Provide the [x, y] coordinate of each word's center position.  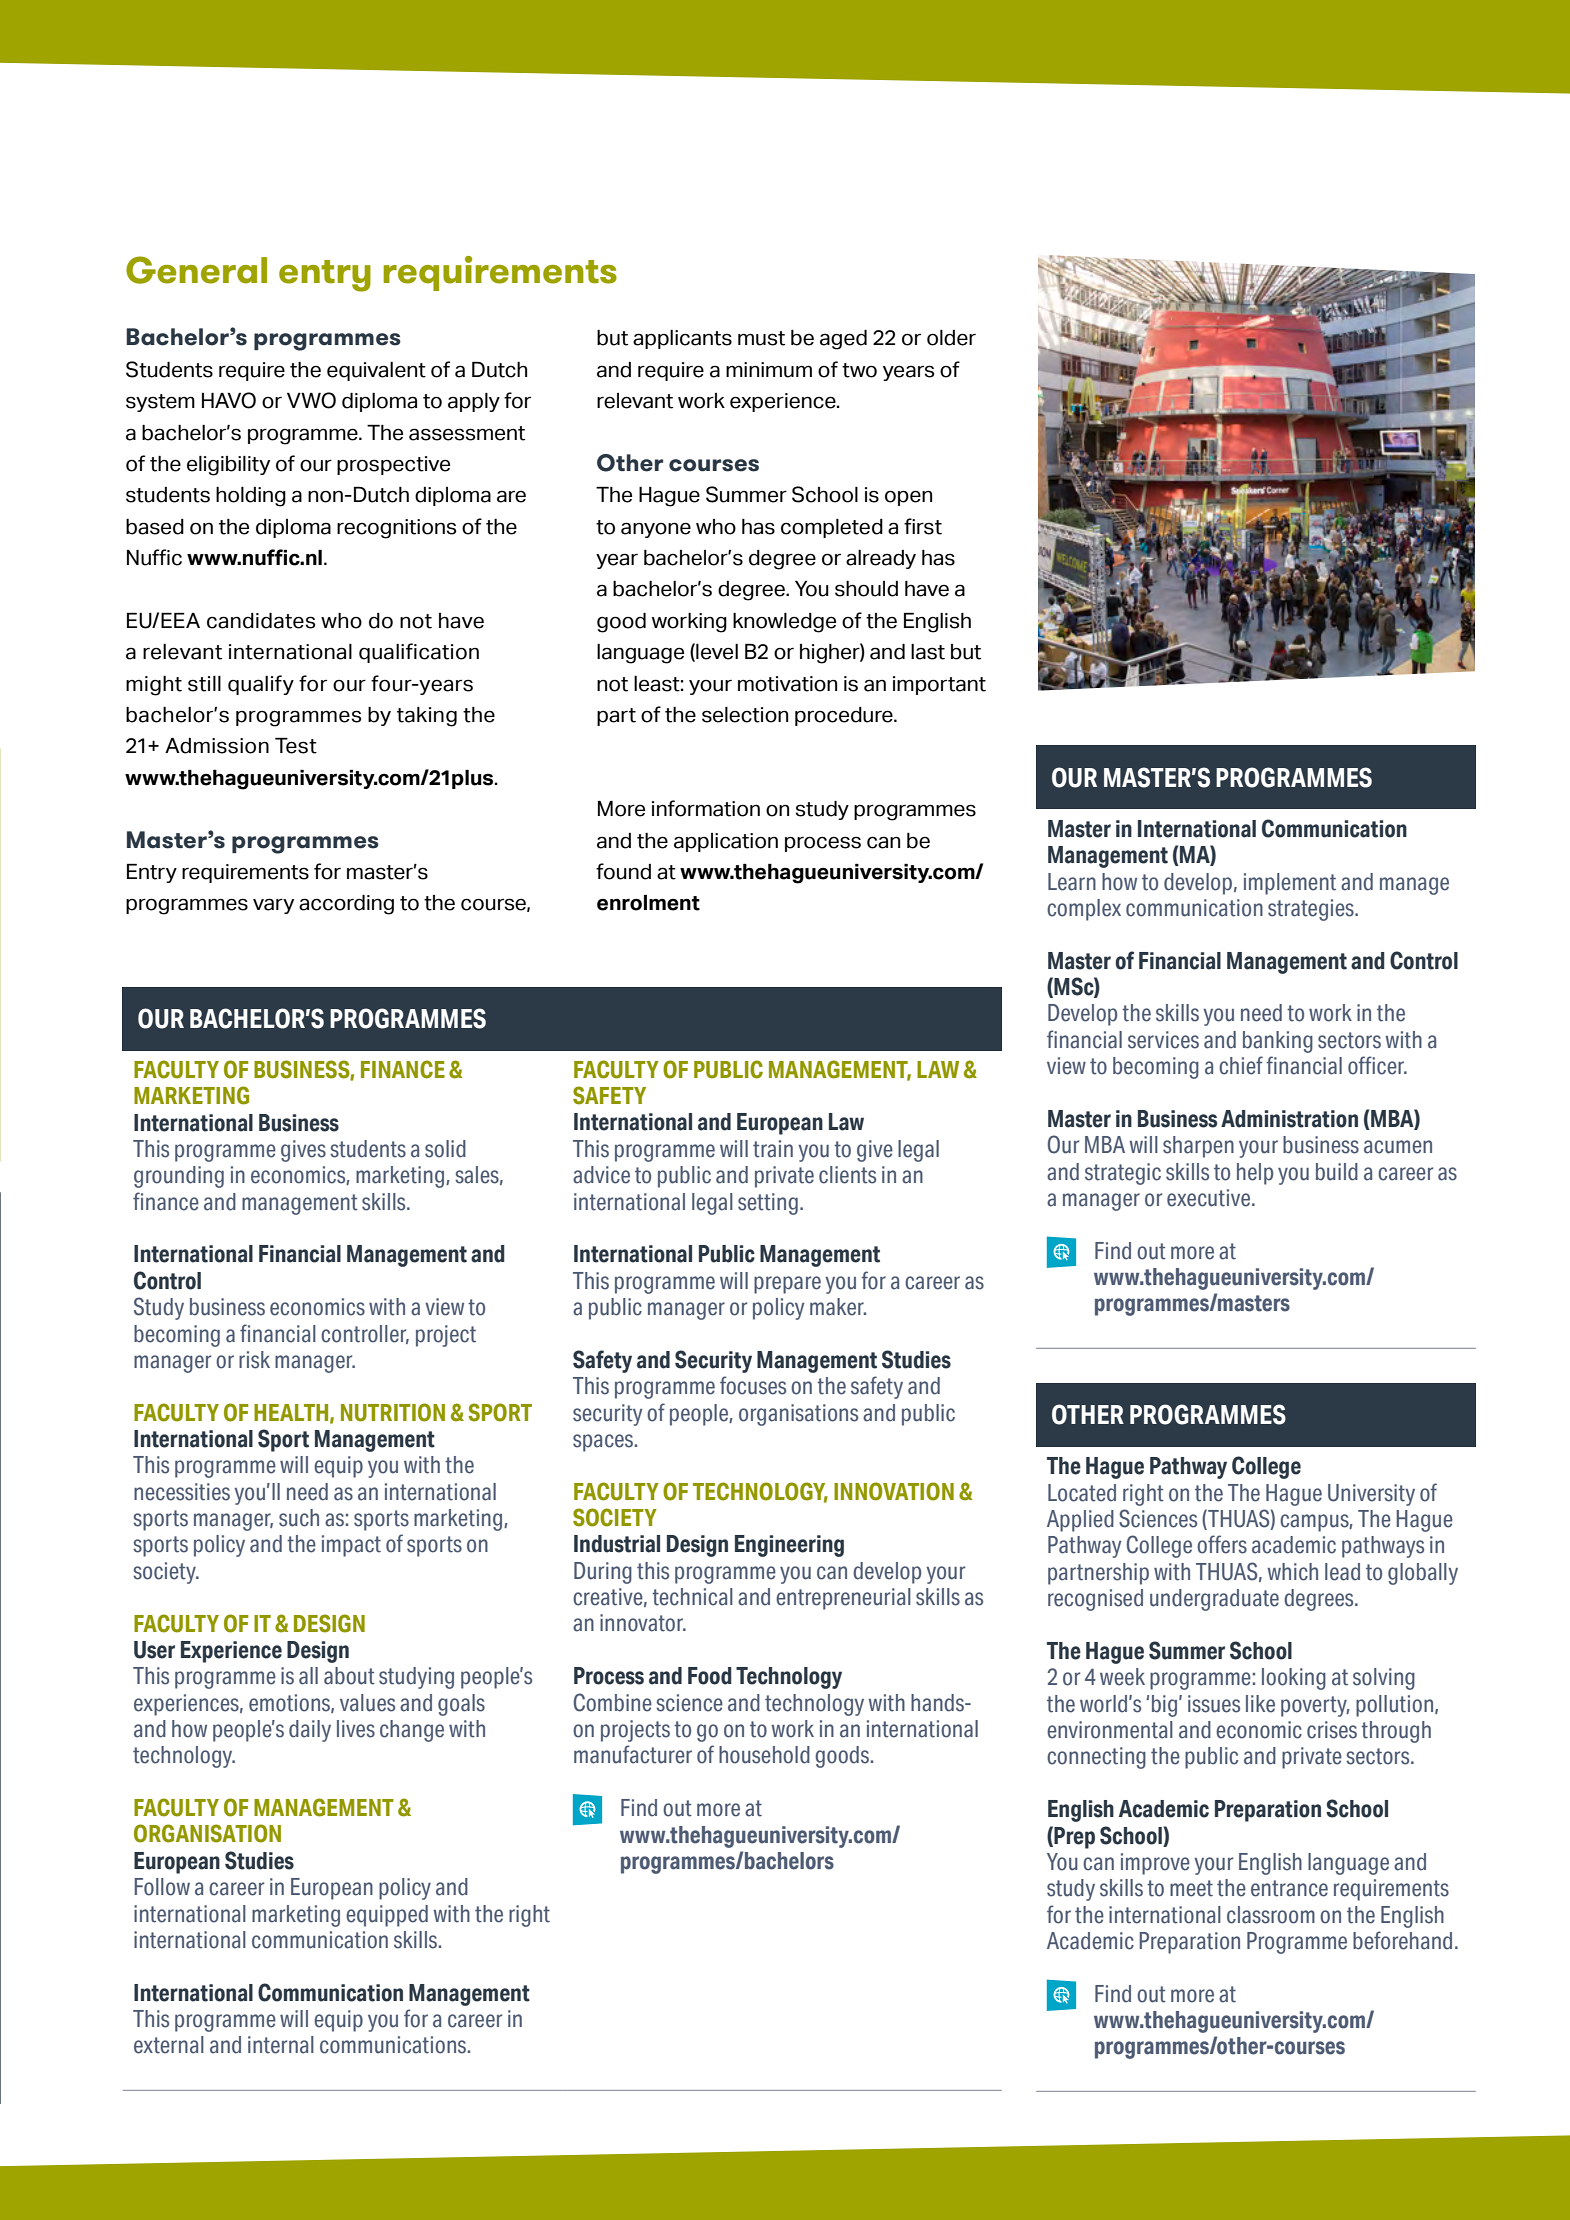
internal [281, 2045]
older [951, 338]
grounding [179, 1177]
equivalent [376, 371]
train [773, 1149]
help [1255, 1174]
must [761, 338]
